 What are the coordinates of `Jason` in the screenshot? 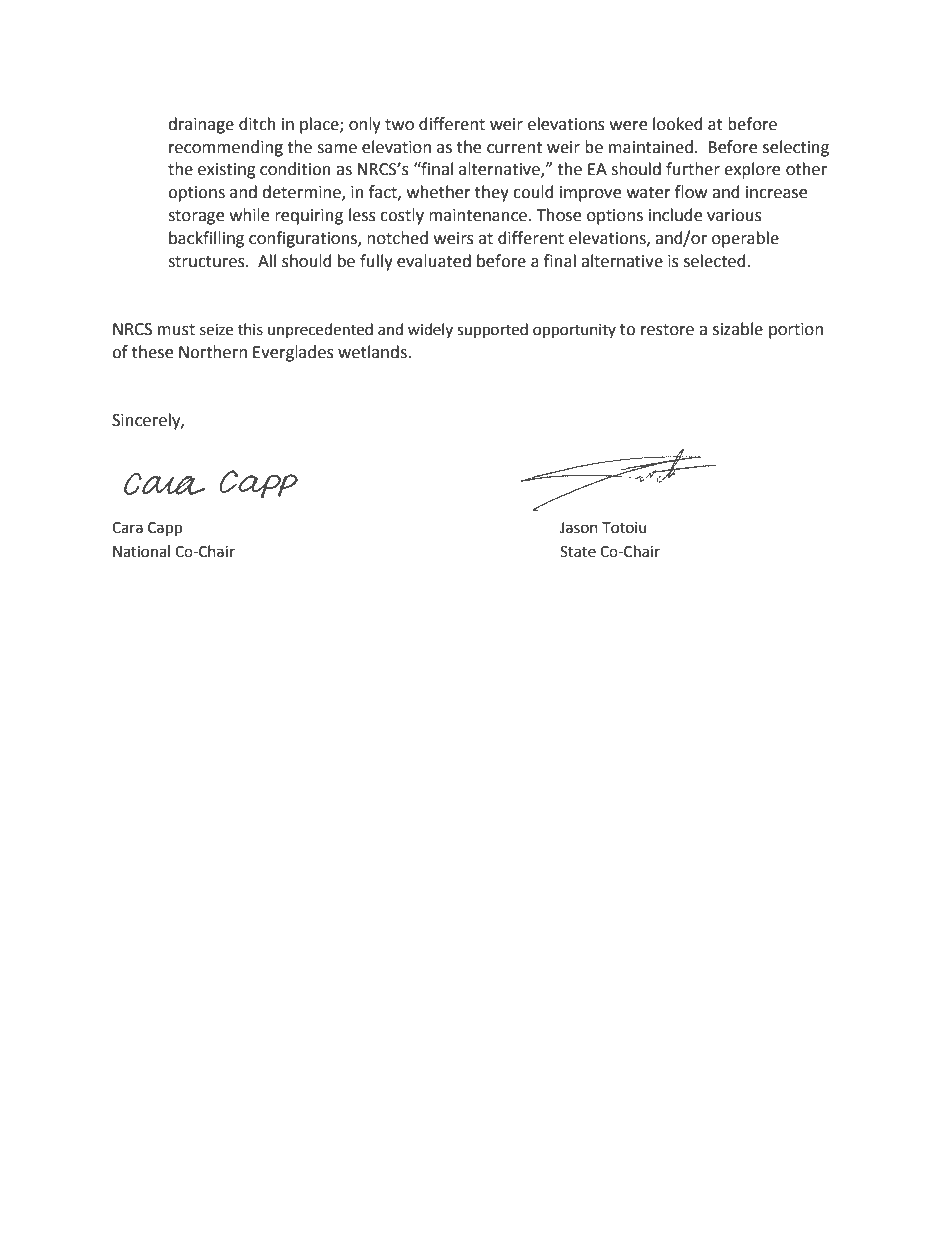 It's located at (579, 528).
